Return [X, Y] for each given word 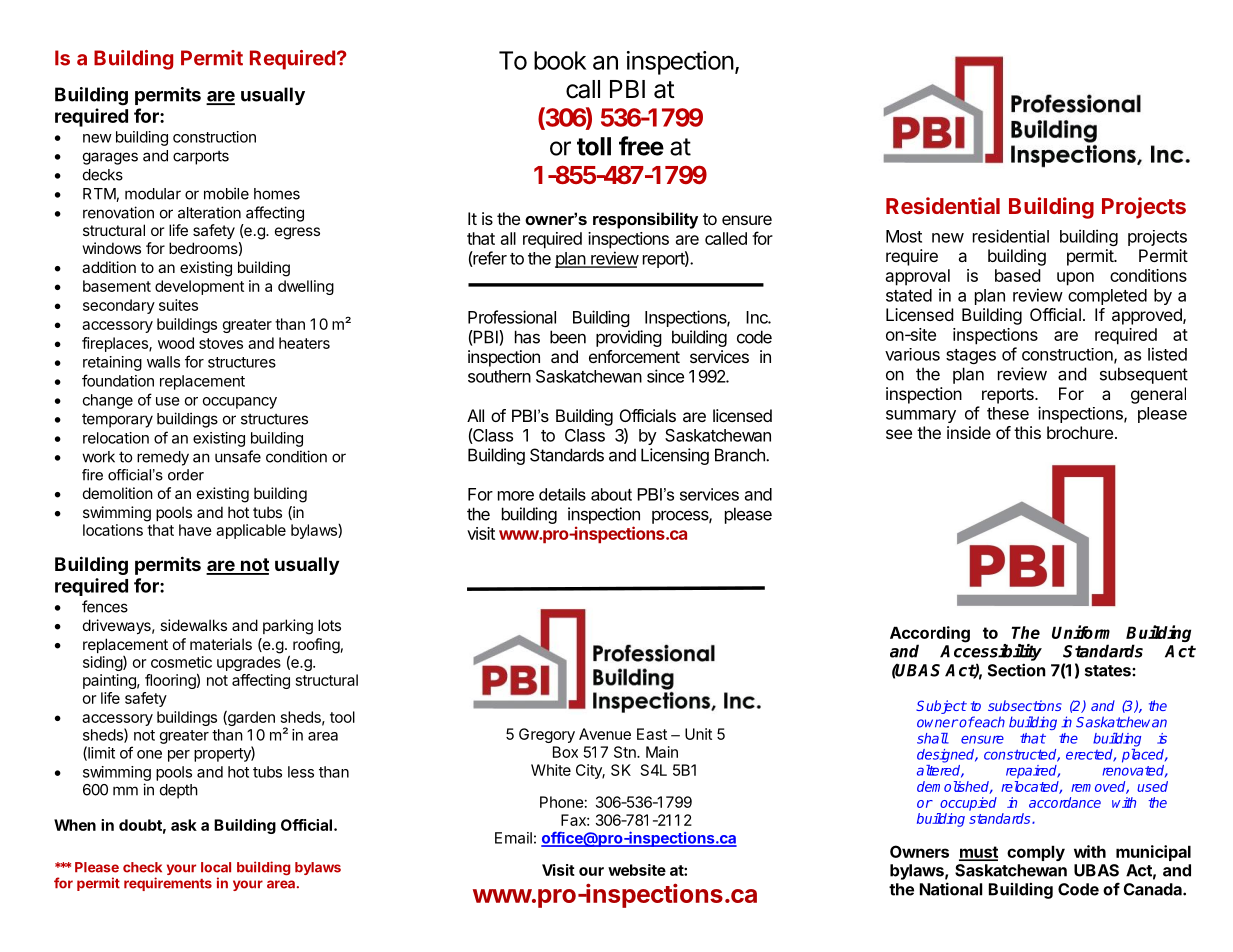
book [560, 60]
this [1027, 432]
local [216, 867]
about [611, 494]
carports [201, 158]
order [186, 475]
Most [904, 236]
